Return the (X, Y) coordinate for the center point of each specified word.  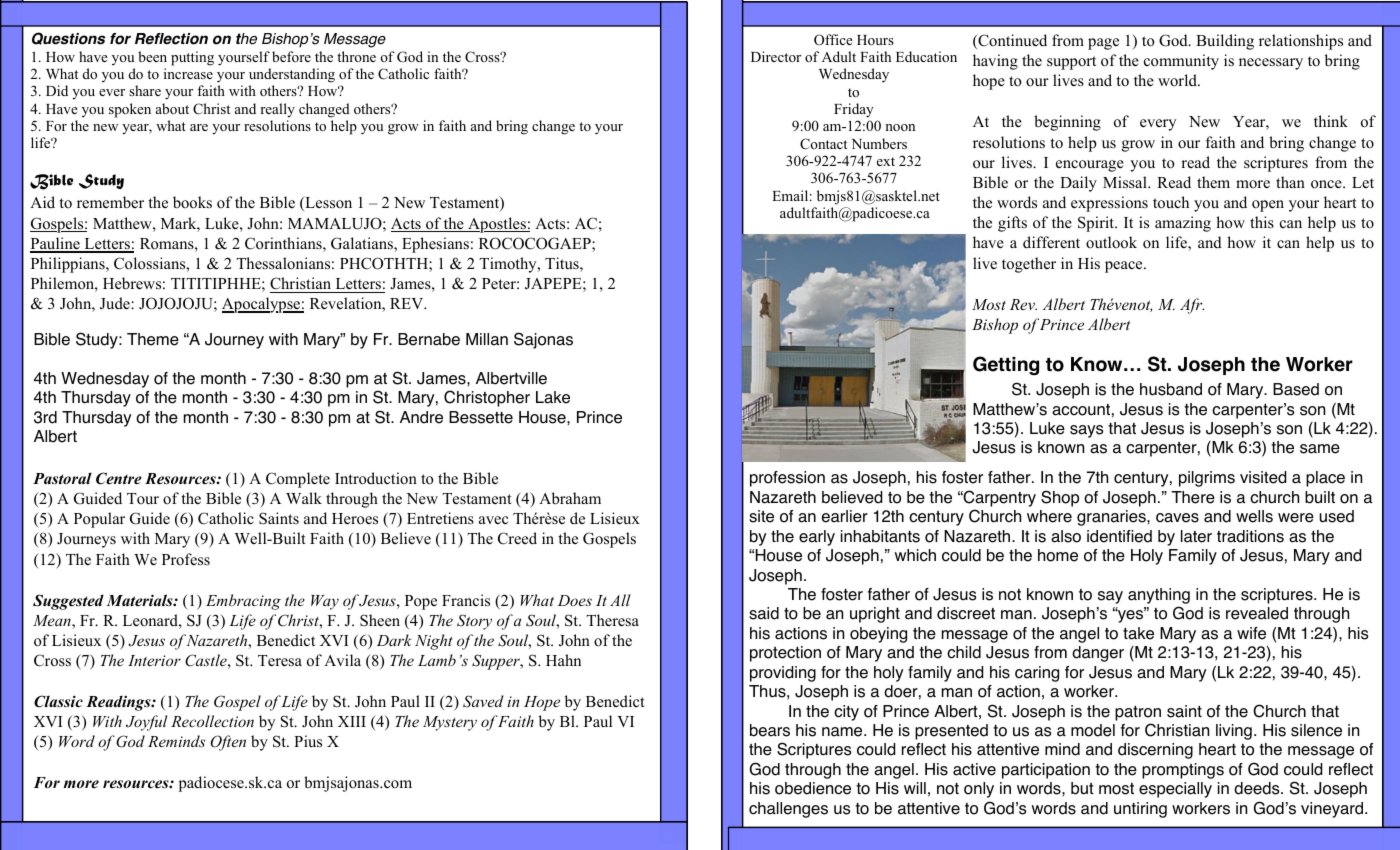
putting (192, 58)
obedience (813, 788)
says (1086, 431)
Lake (553, 397)
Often (228, 743)
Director (776, 56)
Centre (119, 478)
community (1181, 62)
